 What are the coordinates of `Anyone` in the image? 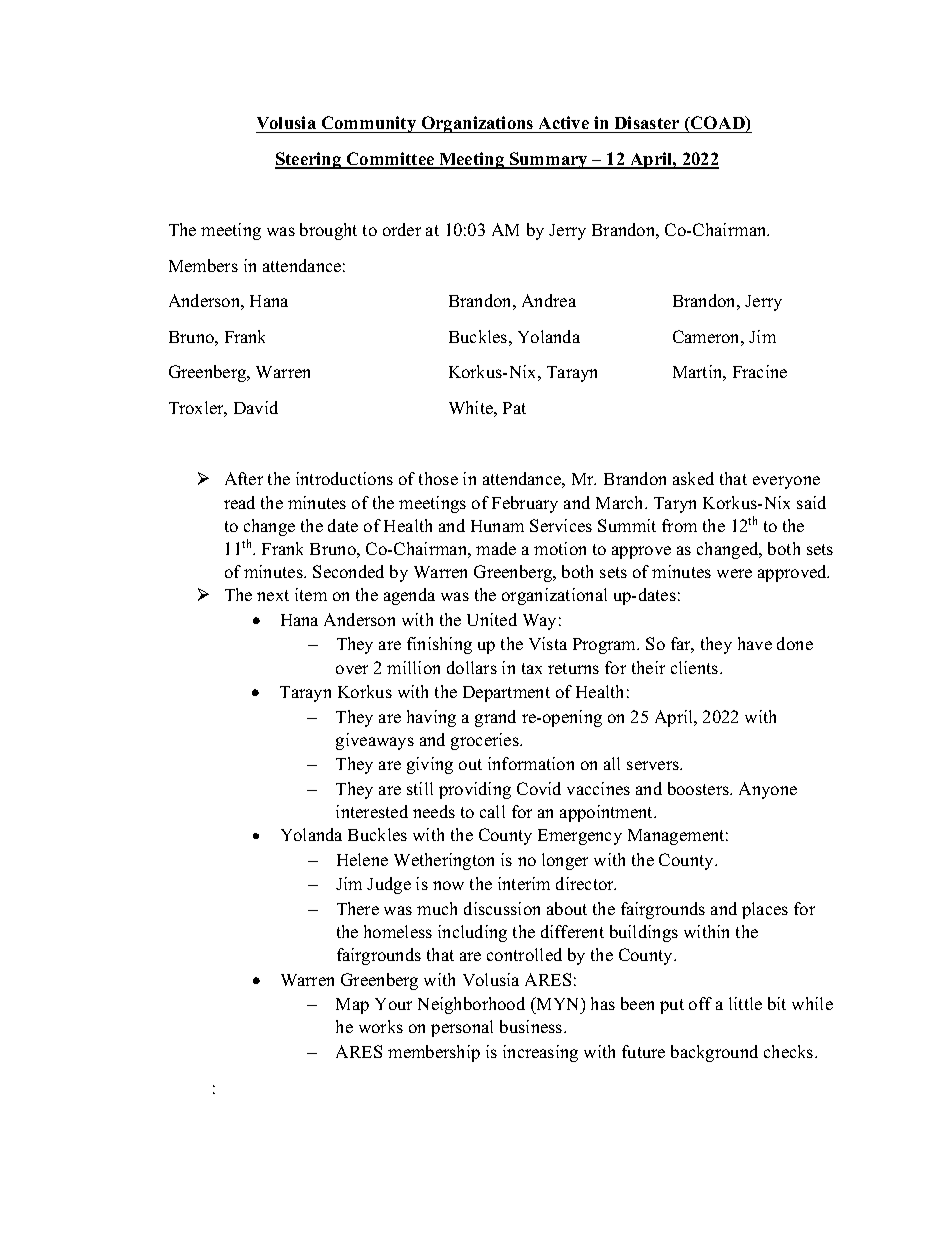 It's located at (768, 790).
